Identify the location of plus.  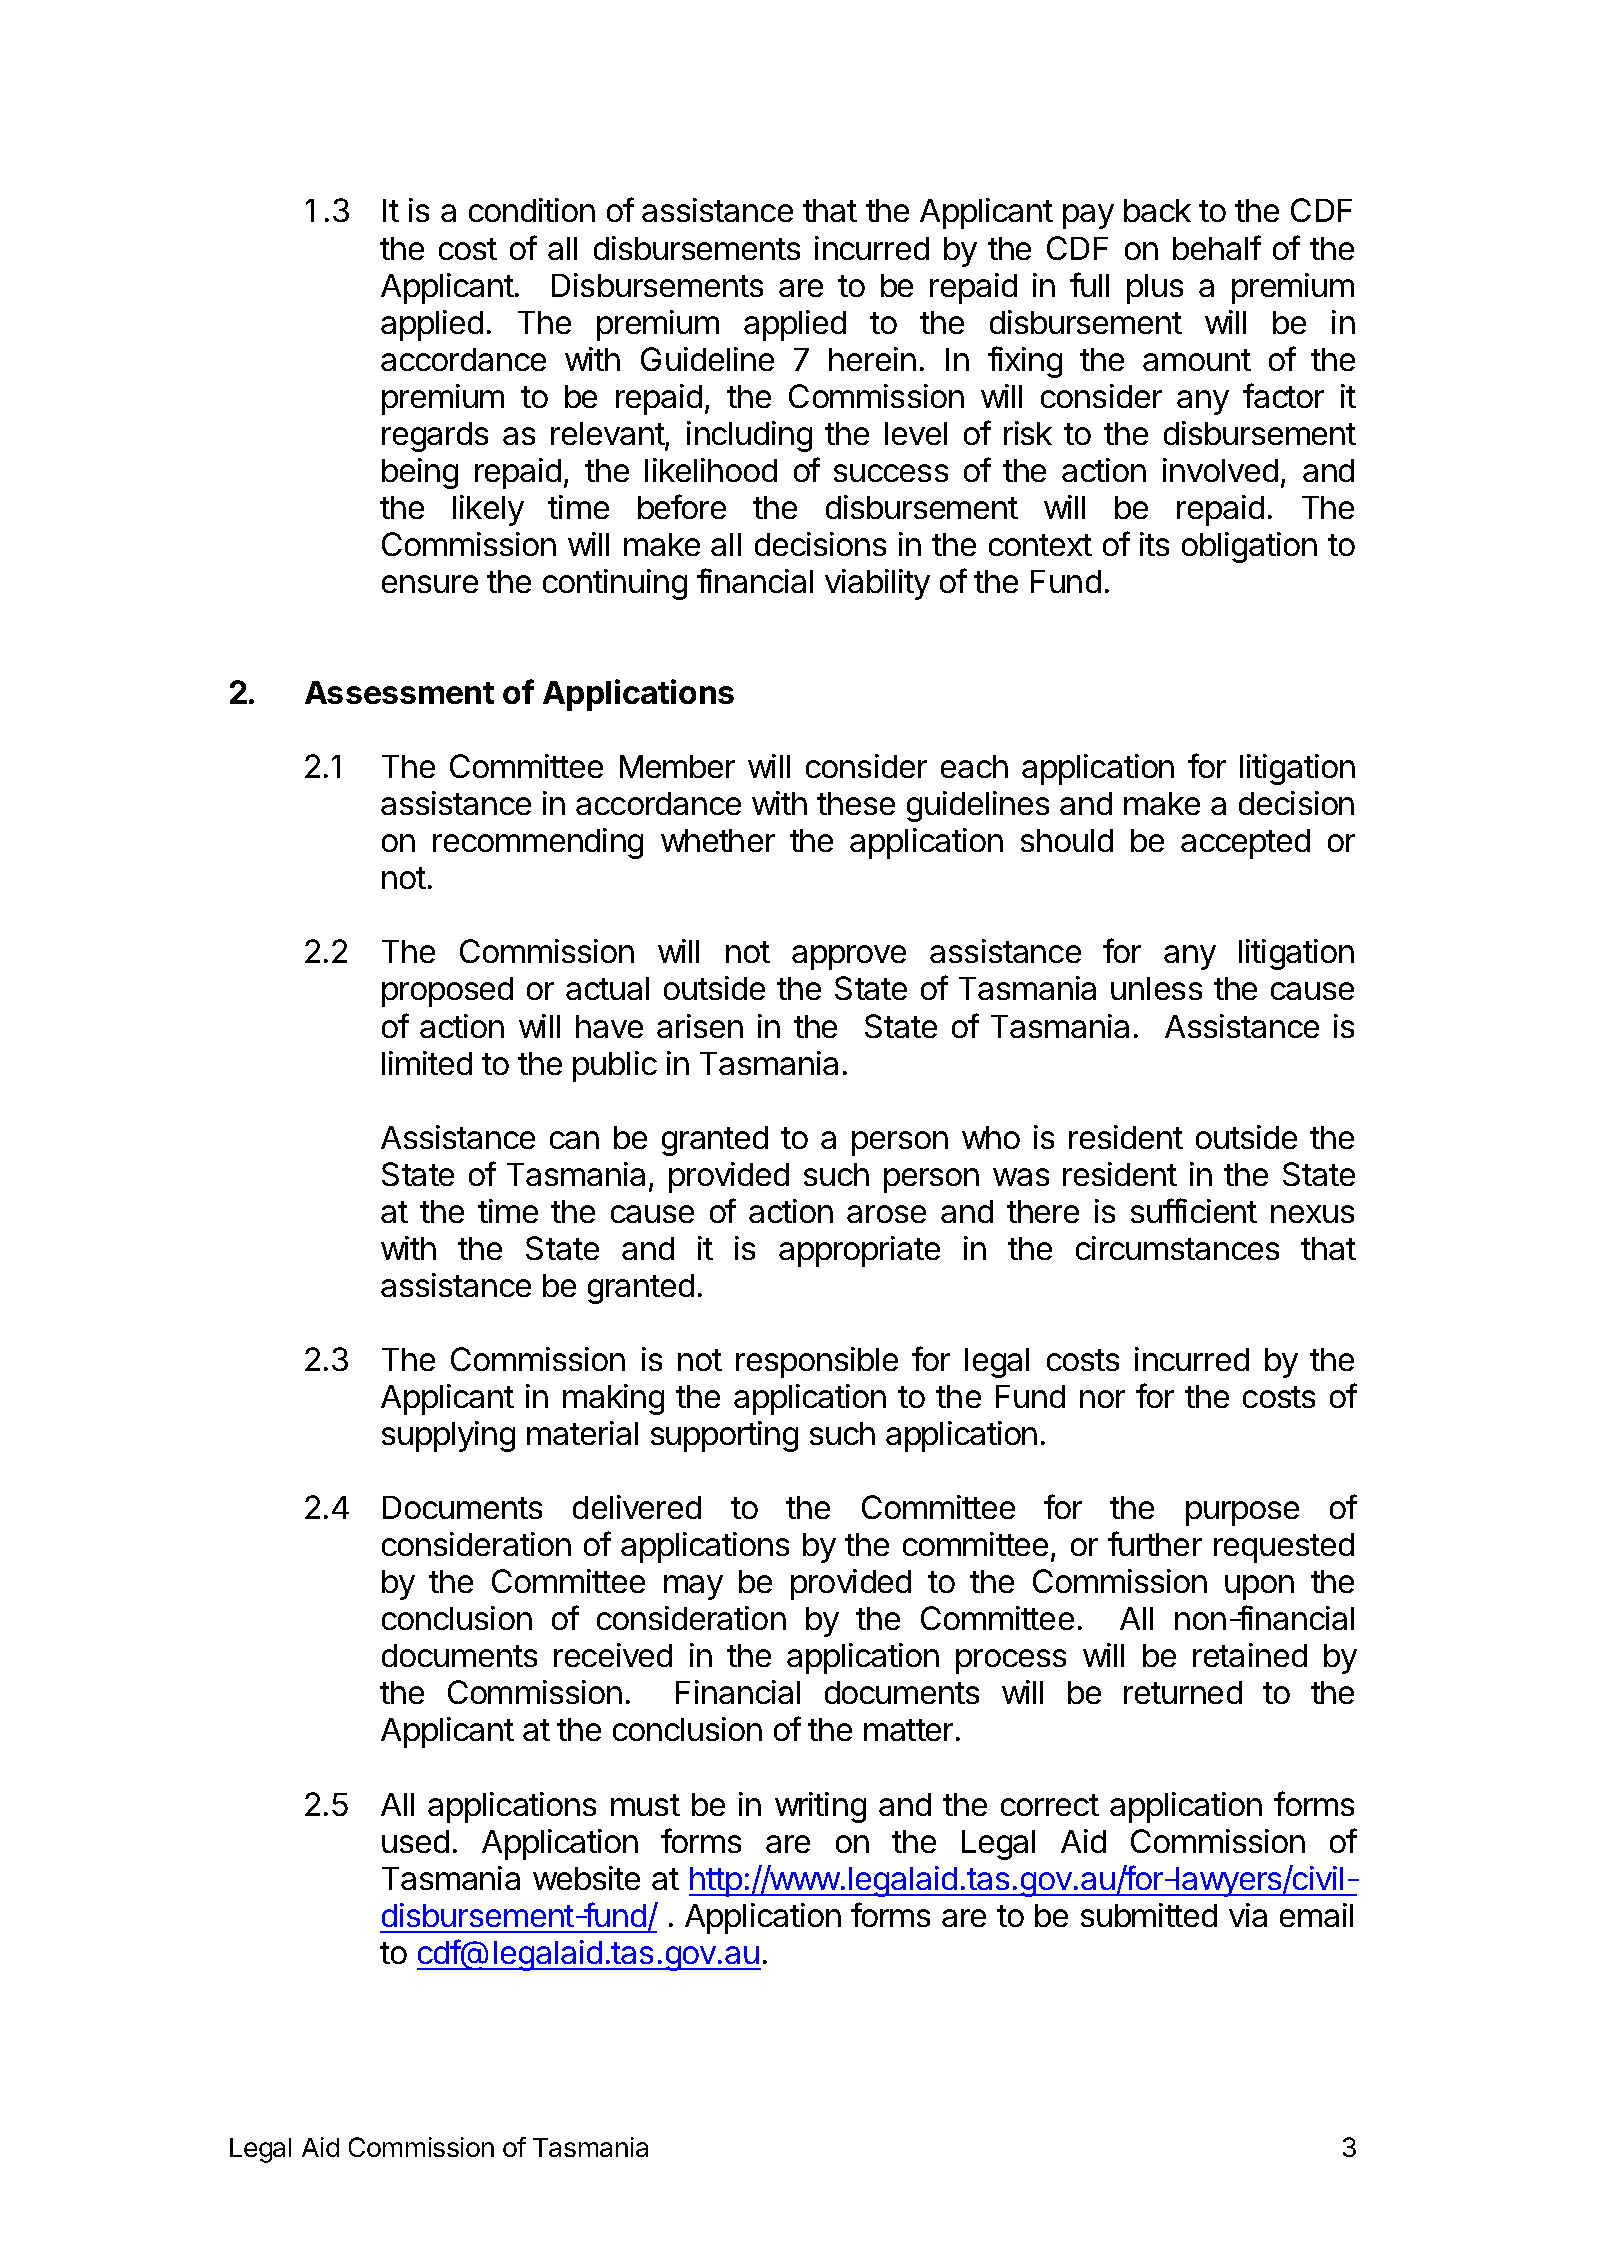
(1155, 289).
